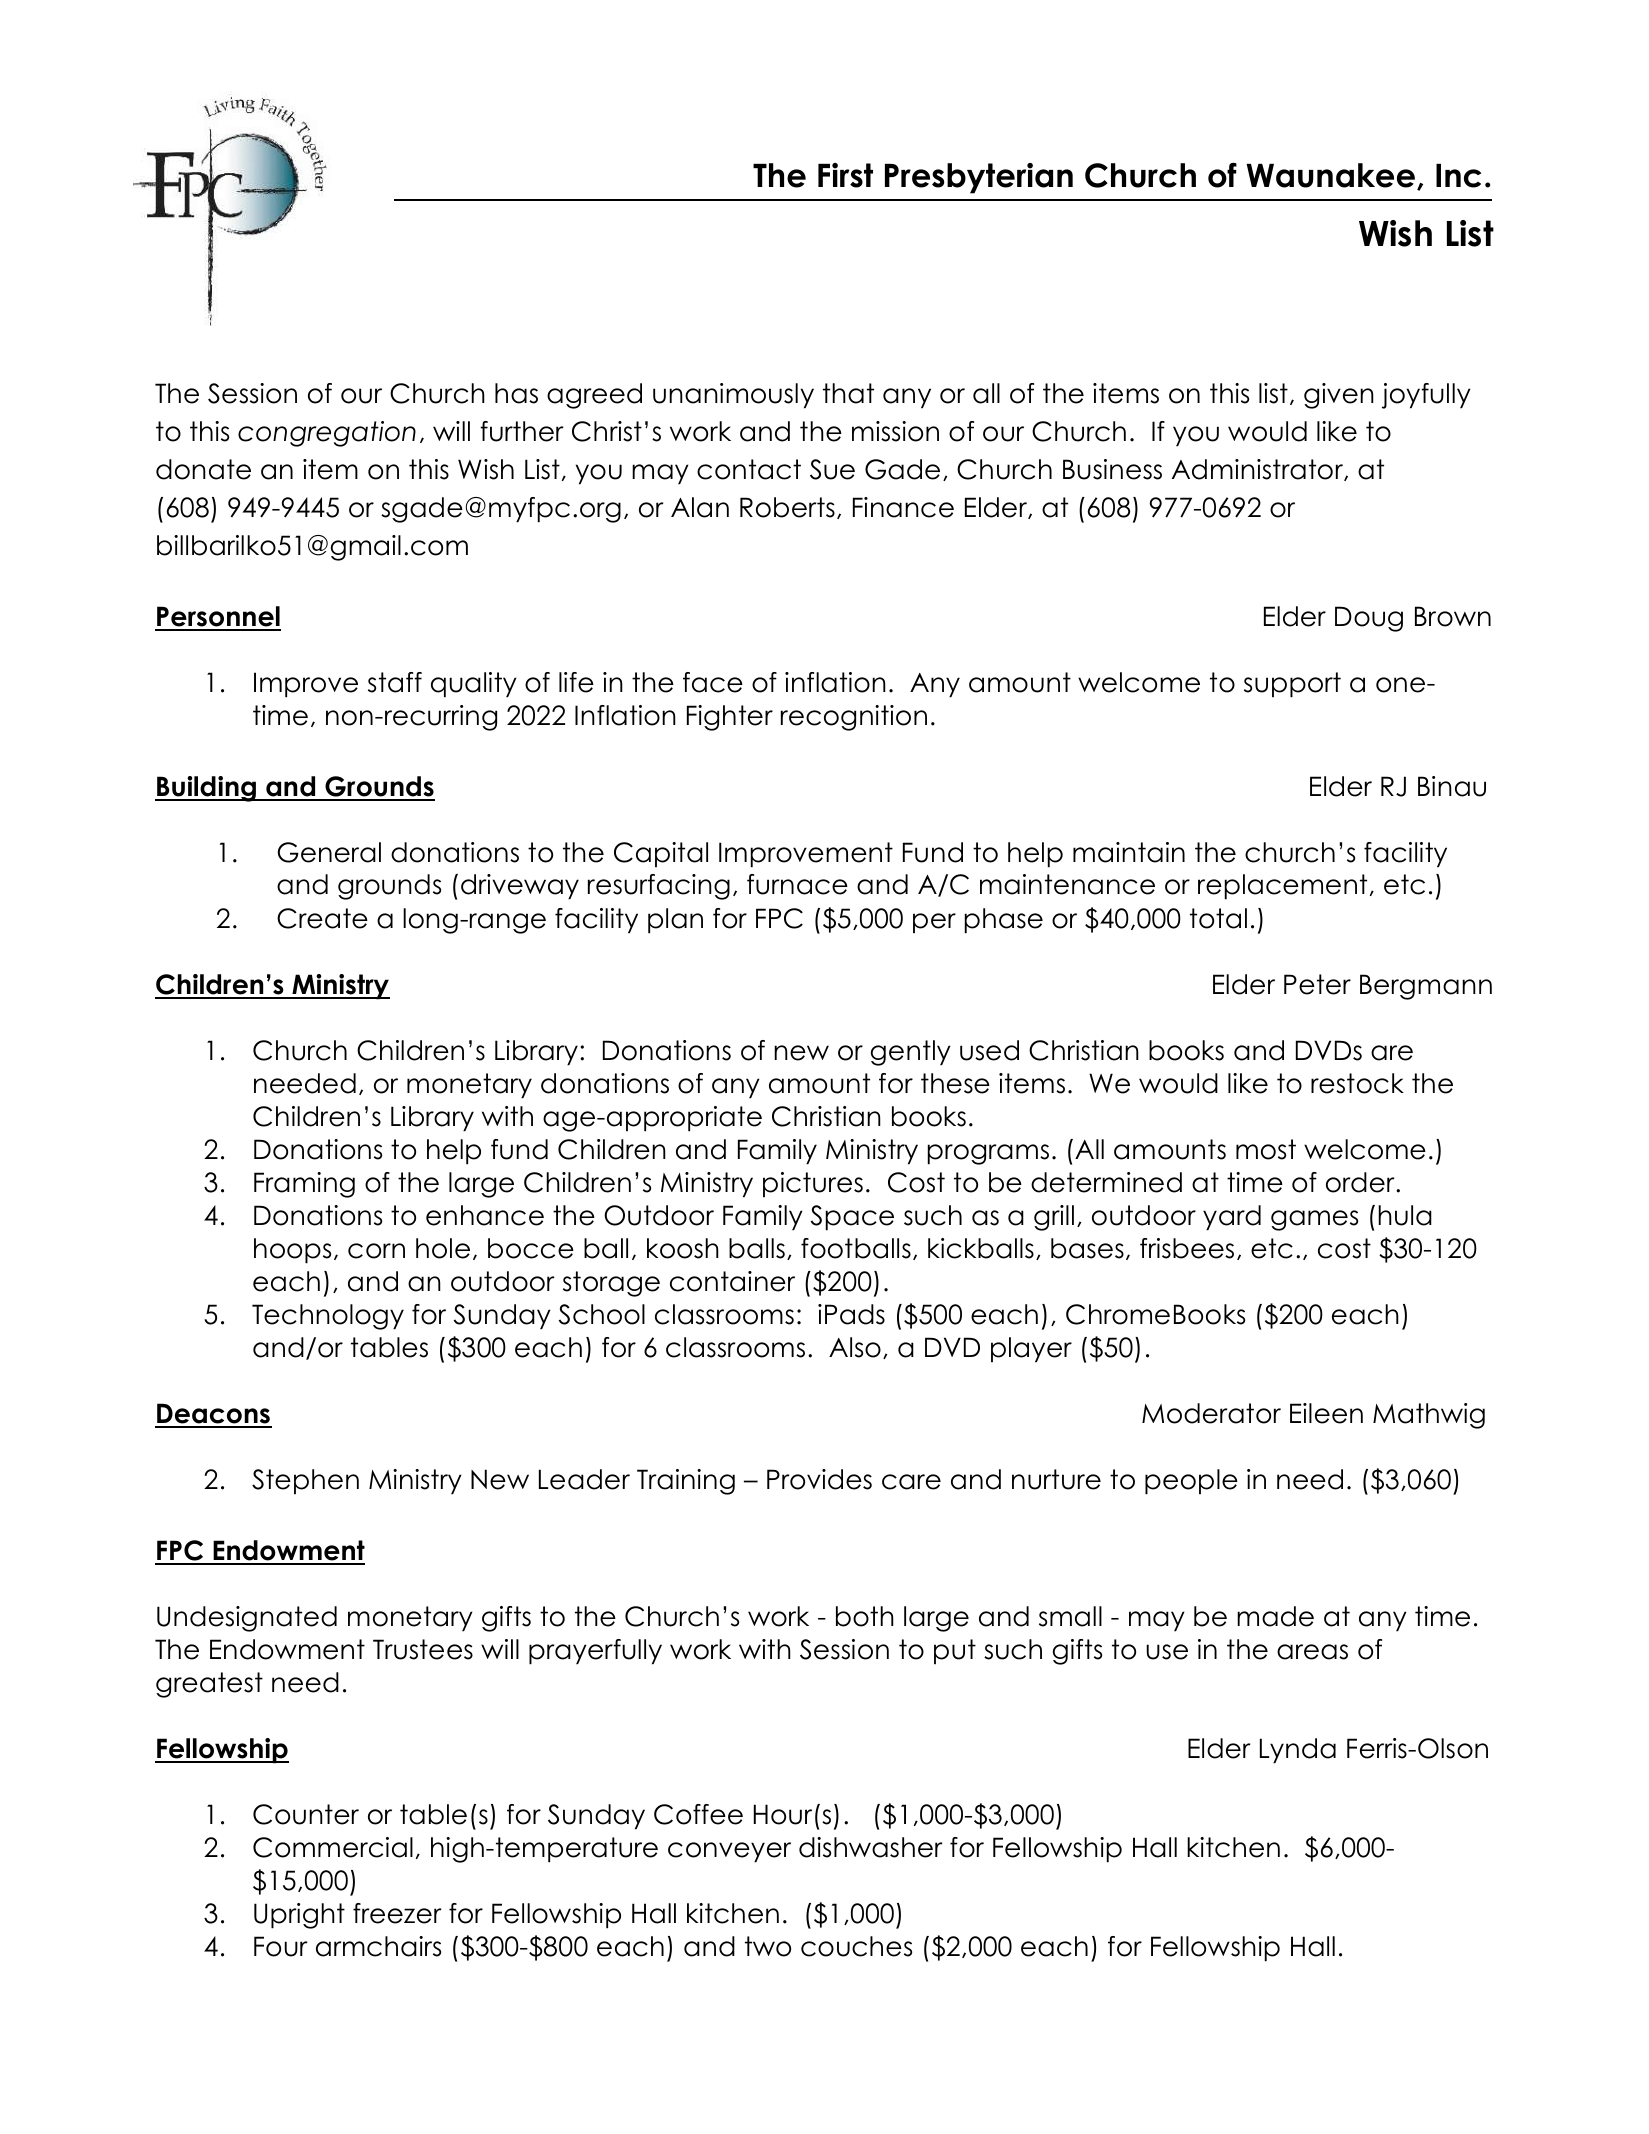  What do you see at coordinates (855, 1347) in the image?
I see `Also` at bounding box center [855, 1347].
